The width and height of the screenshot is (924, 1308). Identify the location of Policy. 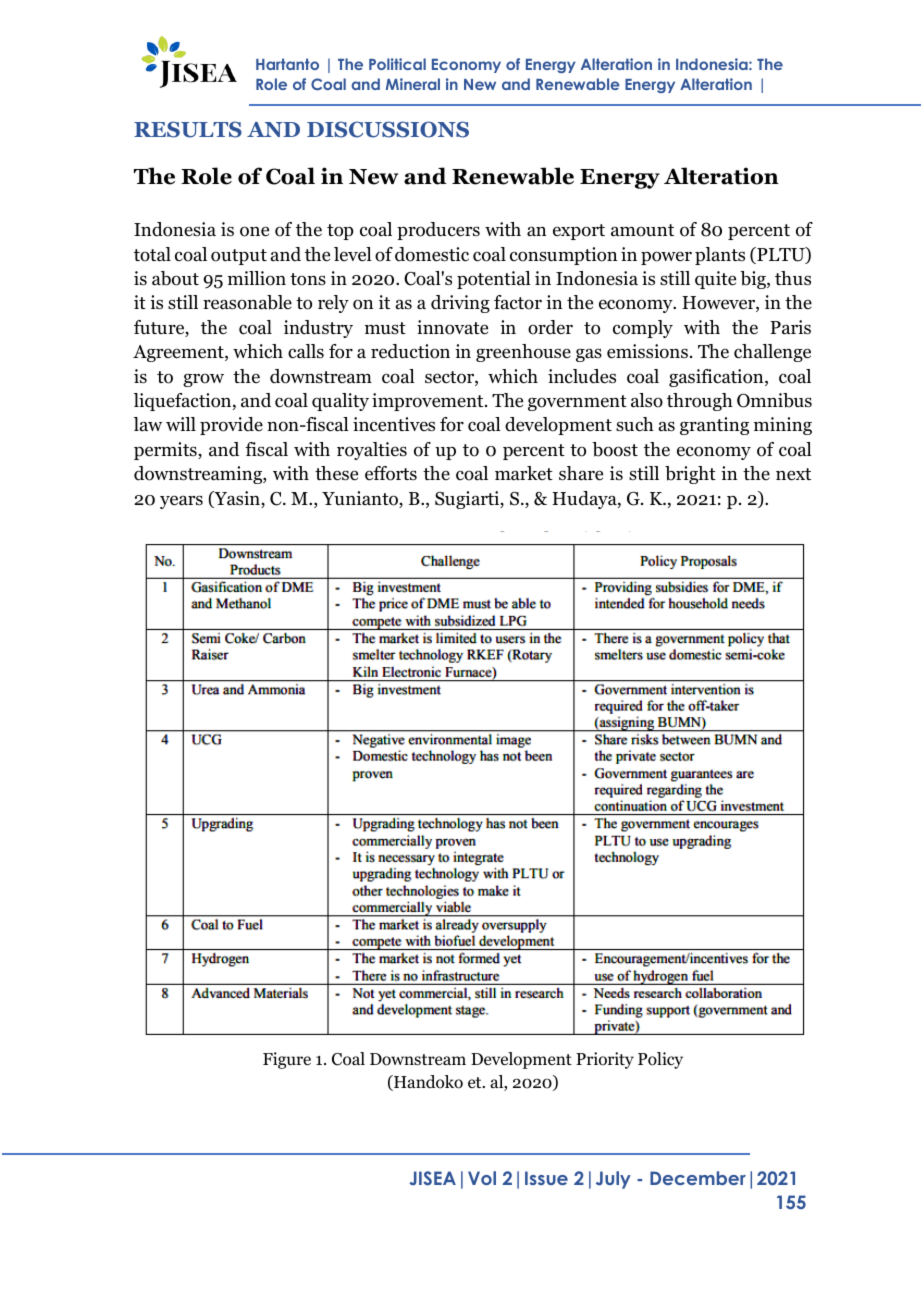
(660, 1060).
